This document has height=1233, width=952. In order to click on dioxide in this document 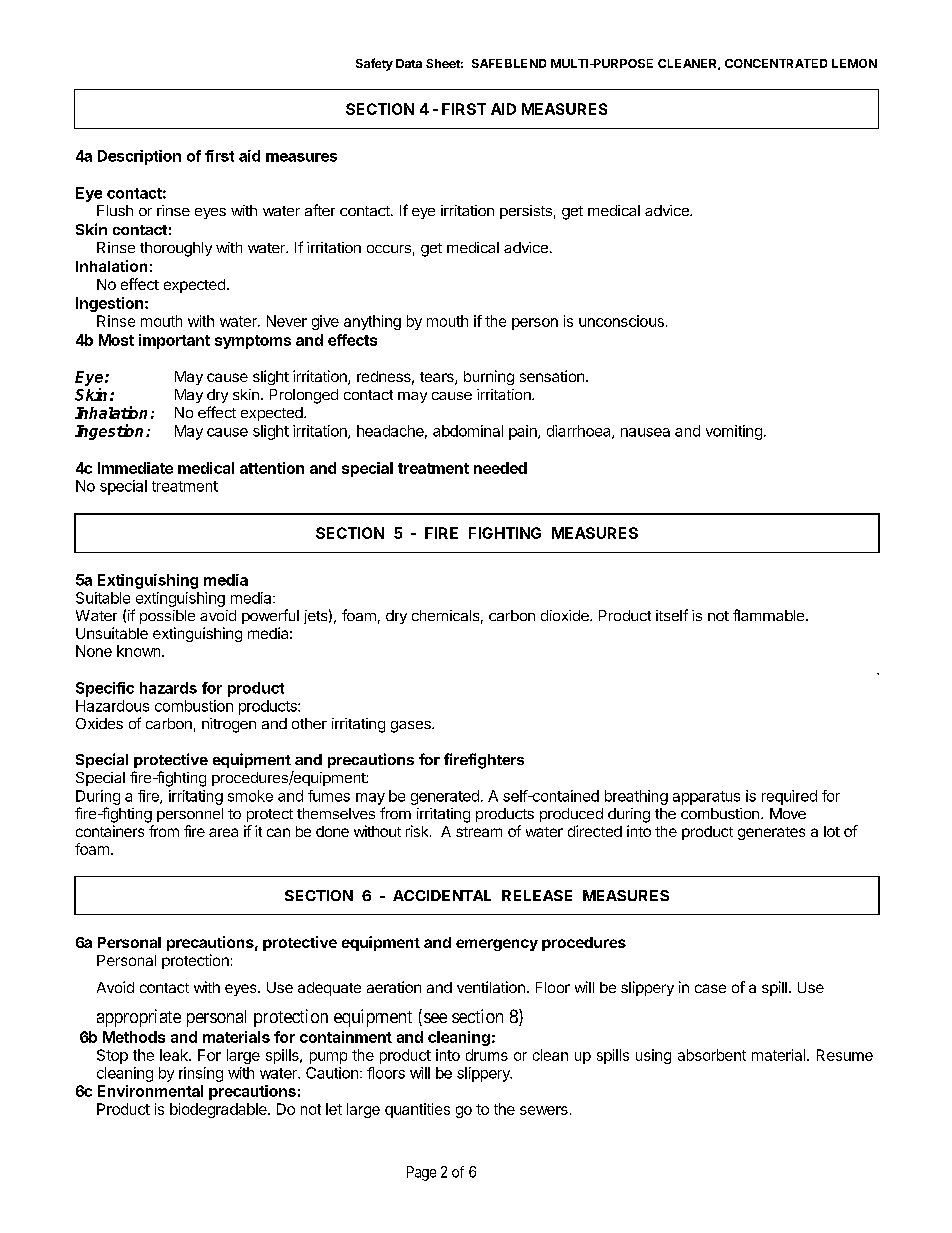, I will do `click(566, 615)`.
